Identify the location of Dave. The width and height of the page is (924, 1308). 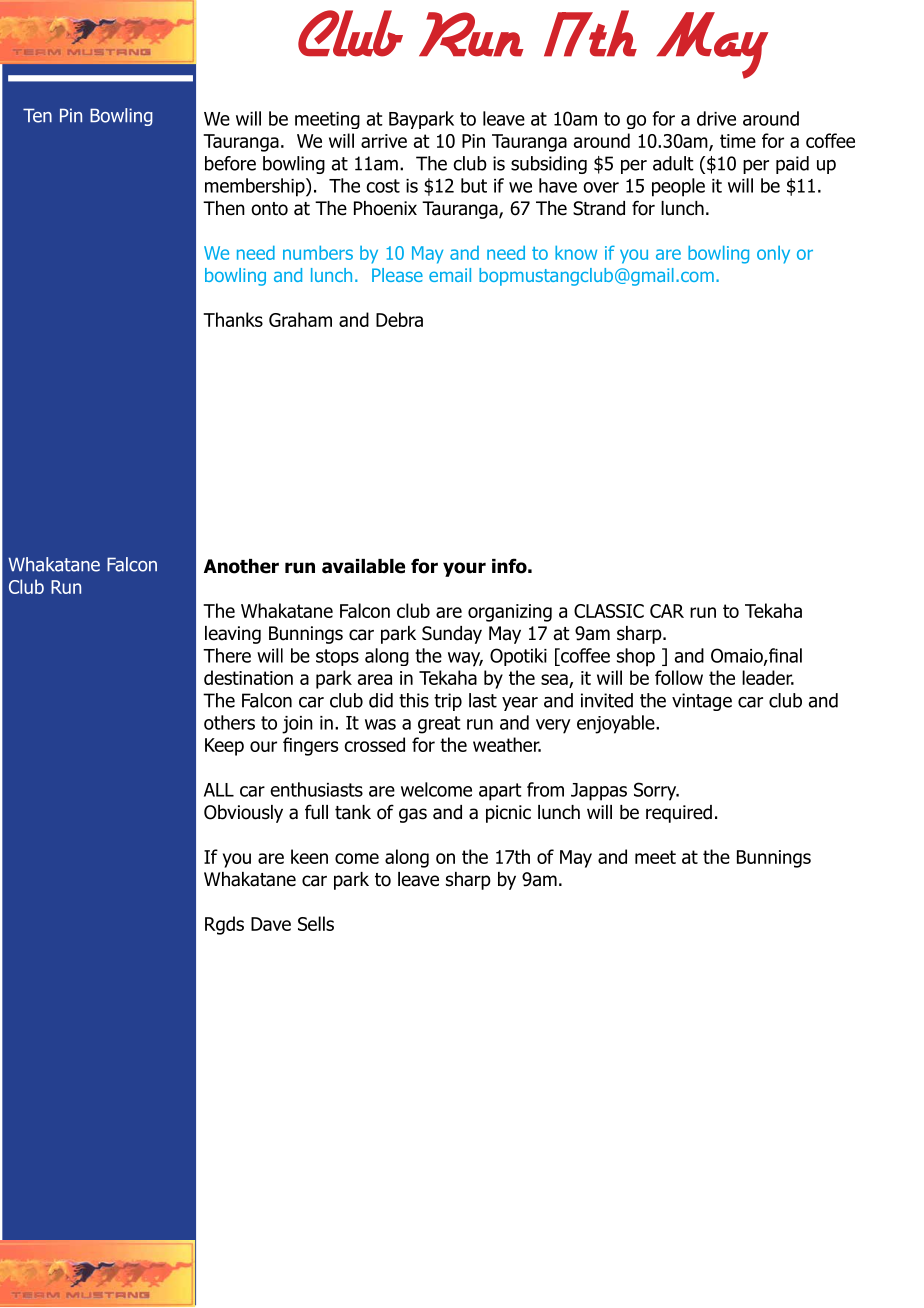
(271, 924).
